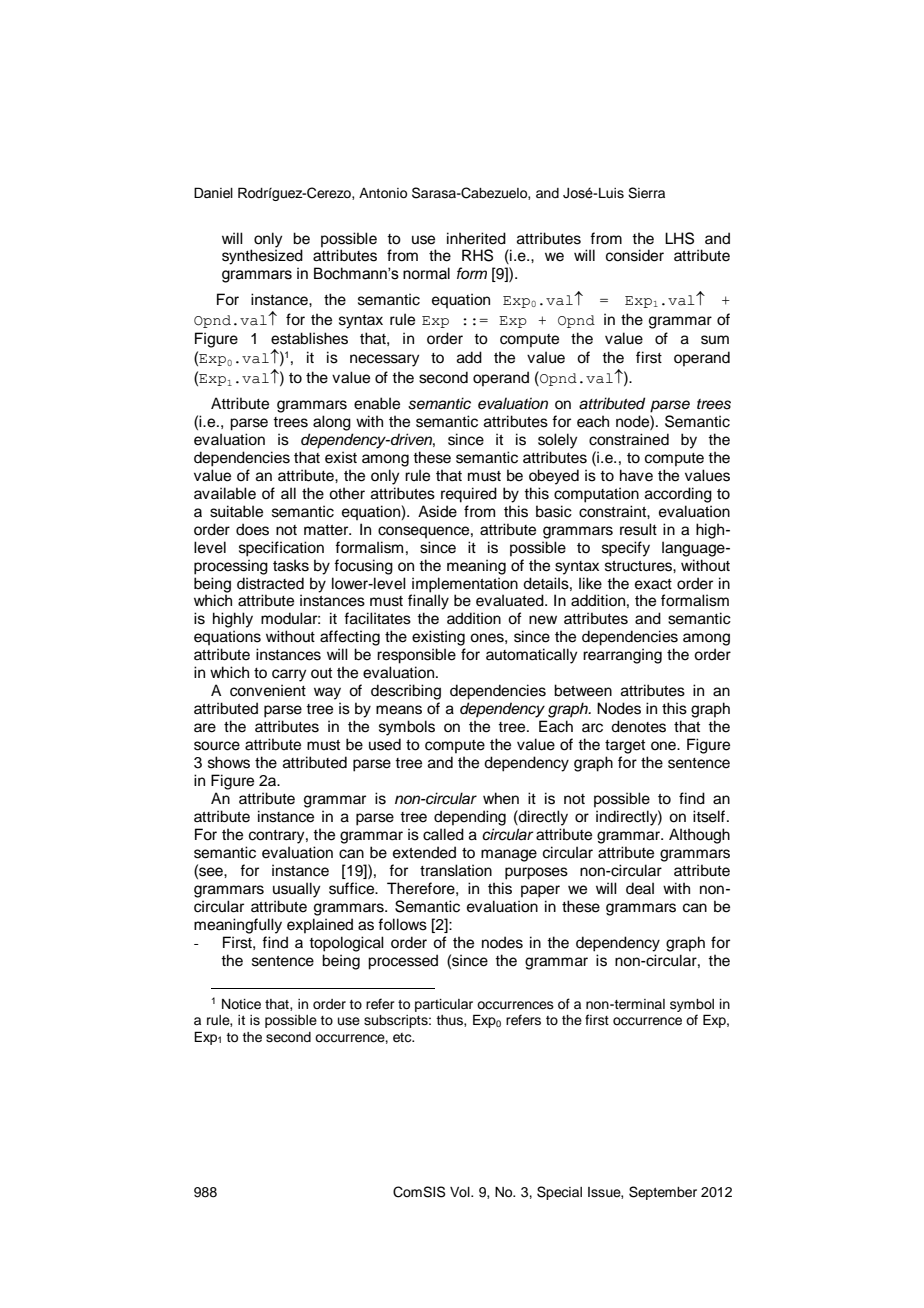 This screenshot has height=1308, width=924. Describe the element at coordinates (638, 726) in the screenshot. I see `denotes` at that location.
